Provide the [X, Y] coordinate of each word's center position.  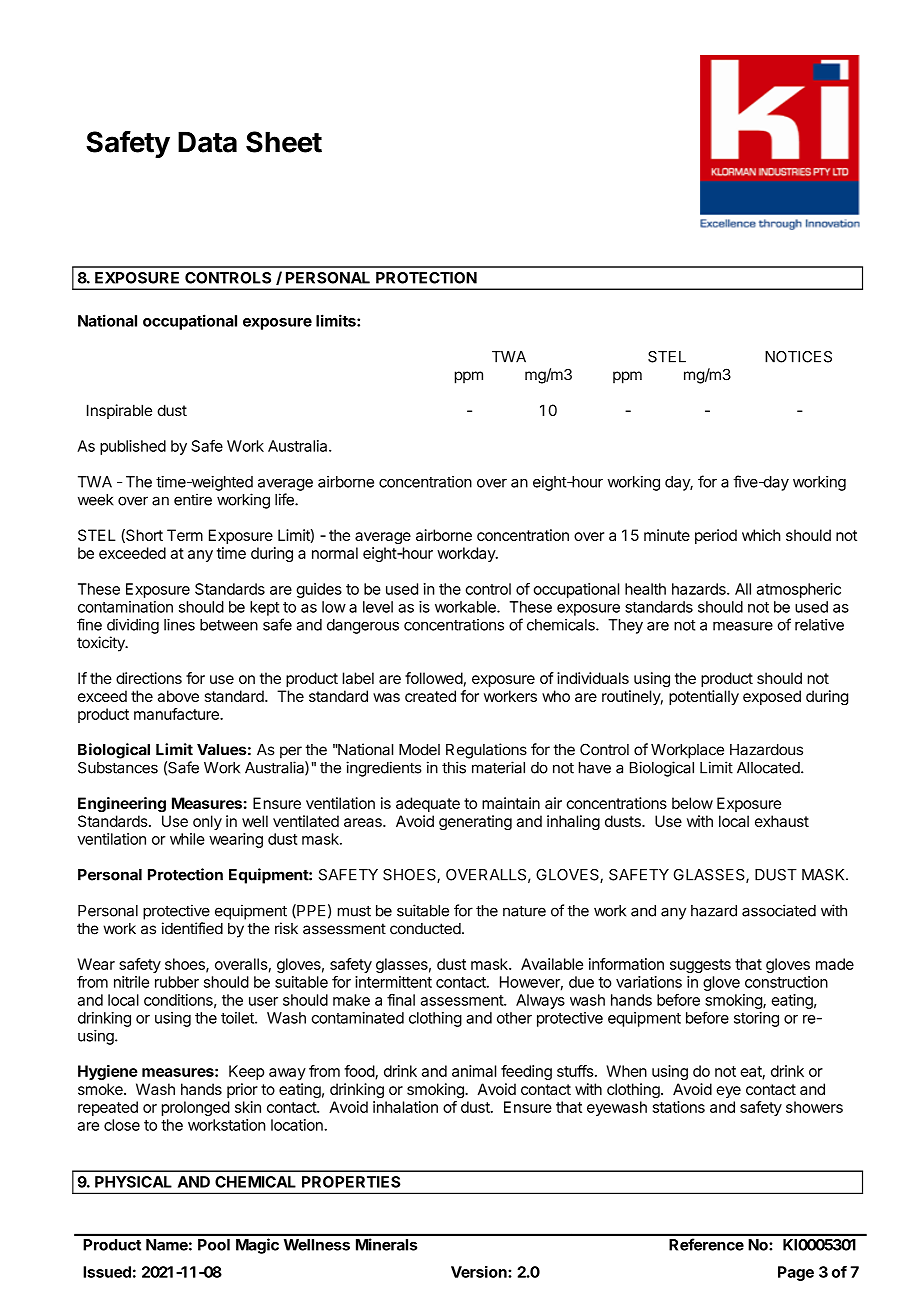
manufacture [177, 714]
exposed [772, 697]
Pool [214, 1245]
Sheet [284, 142]
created [430, 696]
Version [480, 1272]
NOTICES [798, 357]
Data [207, 142]
